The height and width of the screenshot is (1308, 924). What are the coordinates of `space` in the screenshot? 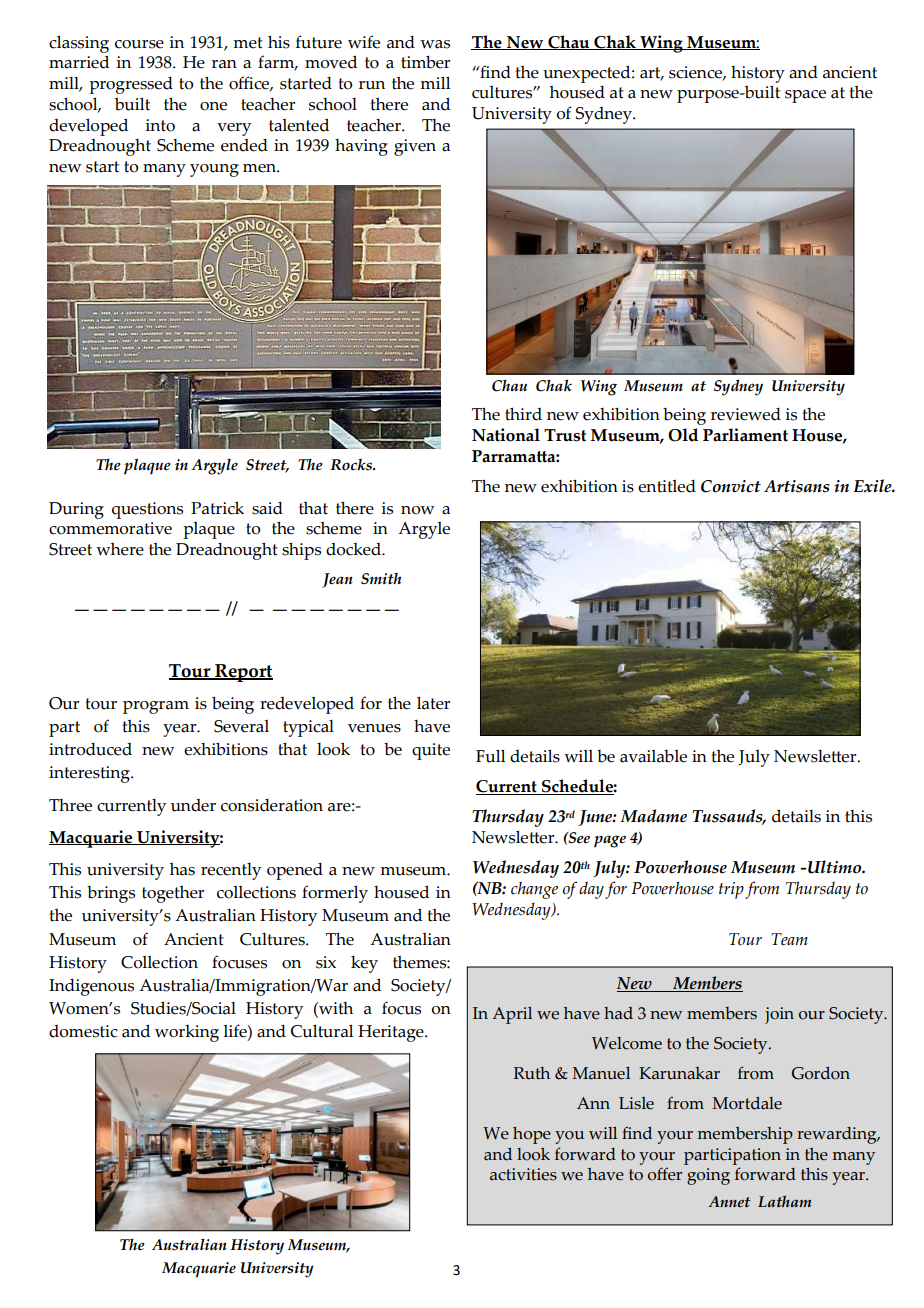 It's located at (805, 96).
